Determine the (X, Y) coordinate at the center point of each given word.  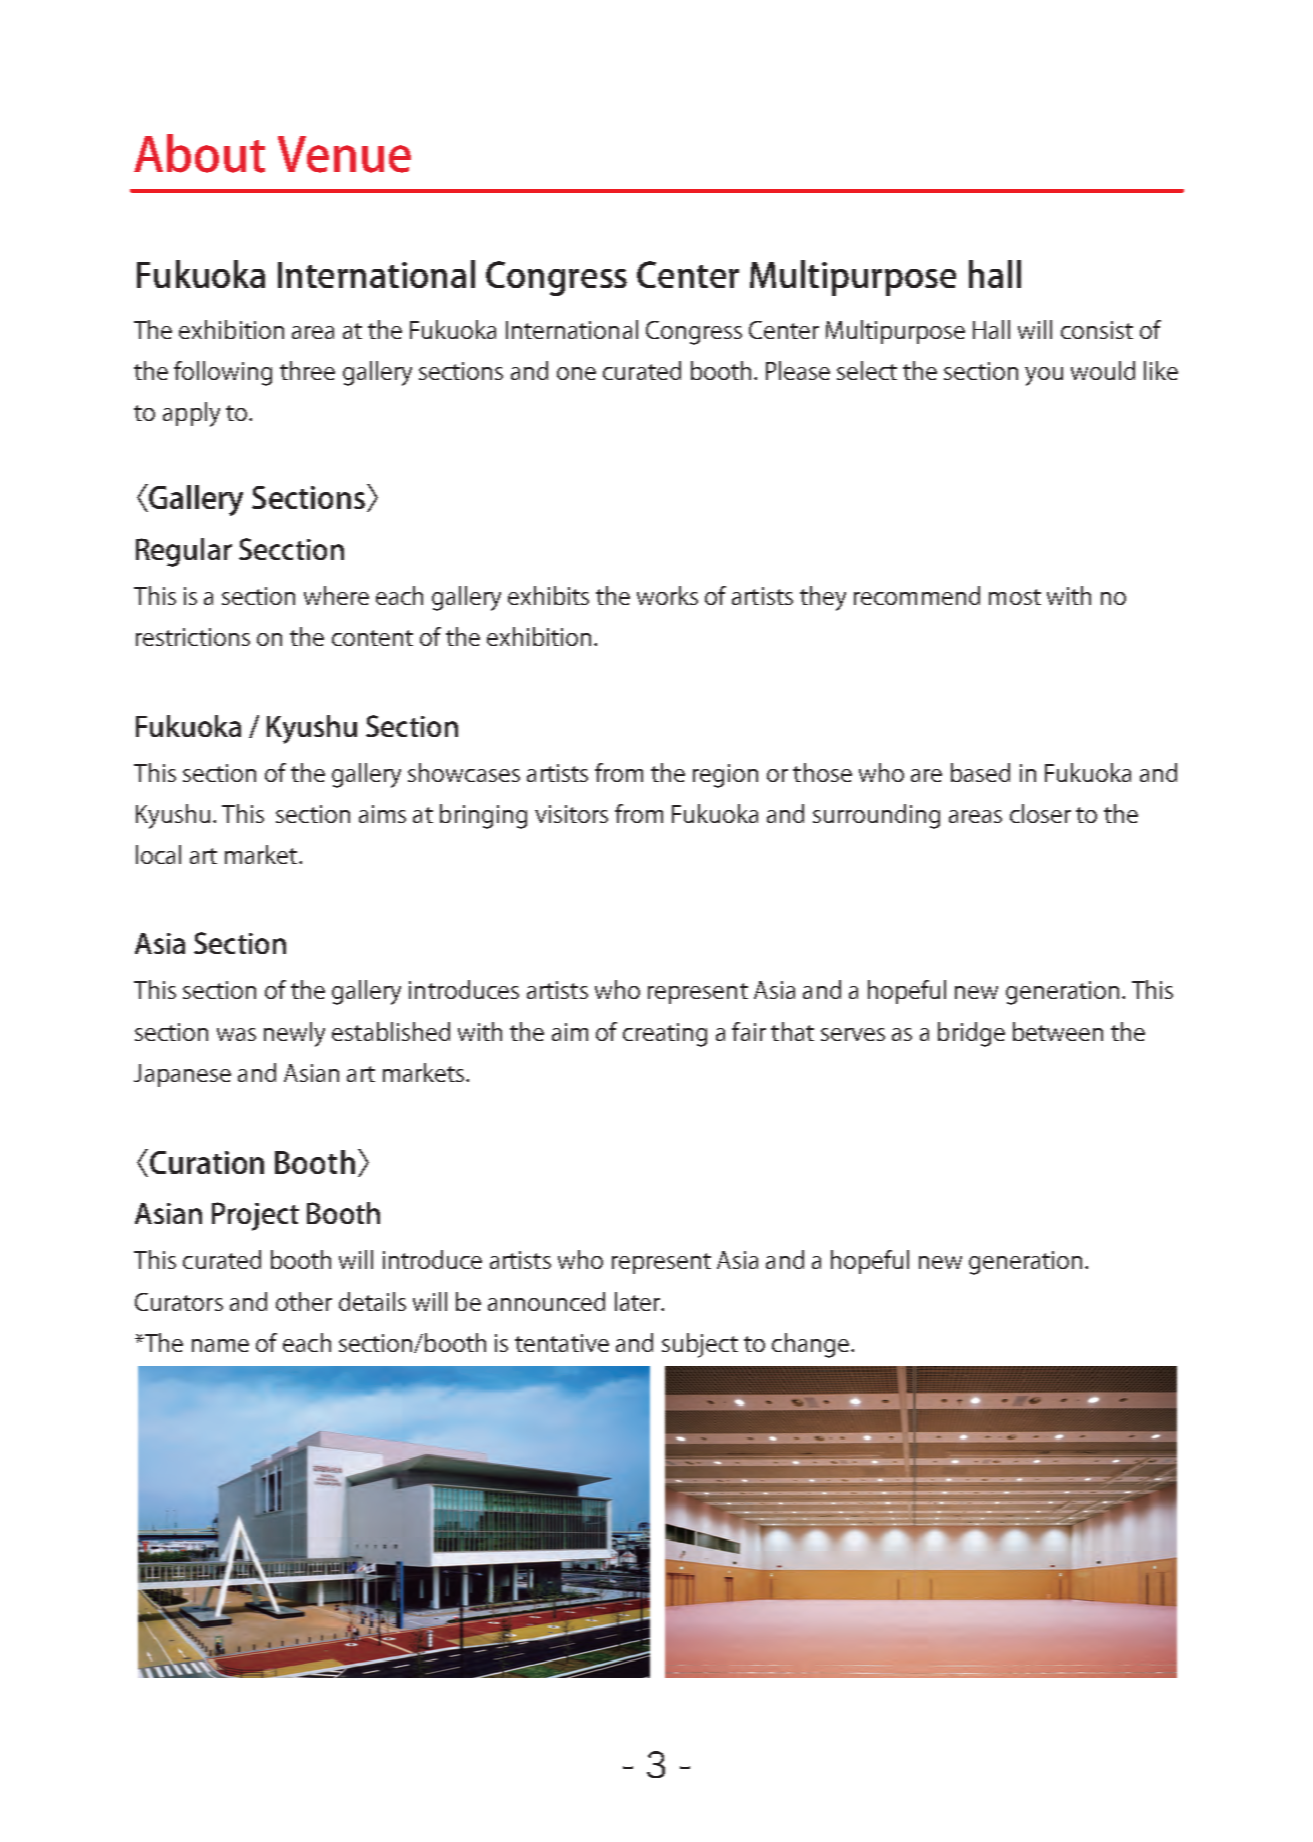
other (304, 1301)
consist (1097, 330)
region (725, 776)
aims (382, 814)
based (980, 772)
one (576, 373)
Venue (344, 154)
